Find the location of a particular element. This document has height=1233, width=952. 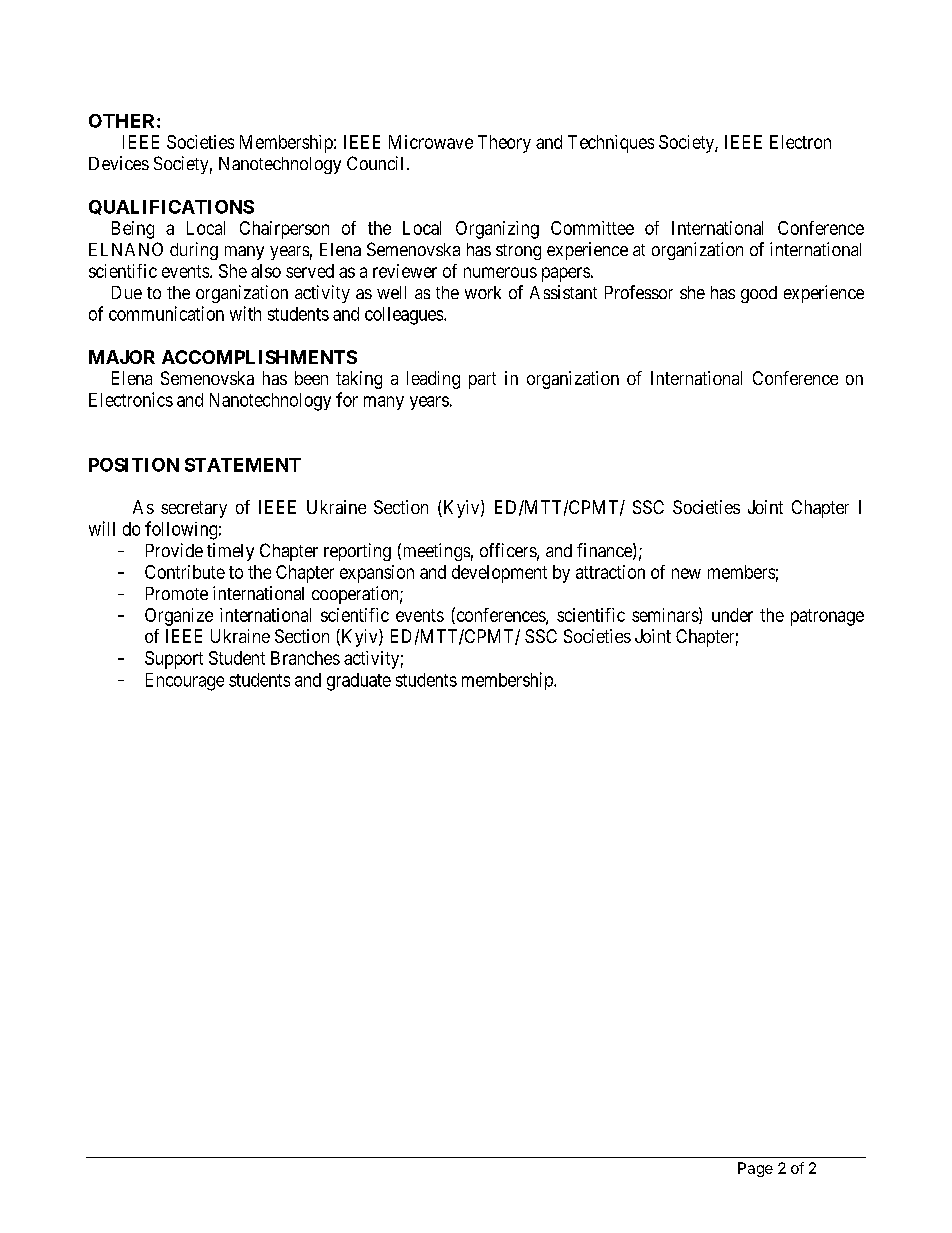

Encourage is located at coordinates (185, 682).
